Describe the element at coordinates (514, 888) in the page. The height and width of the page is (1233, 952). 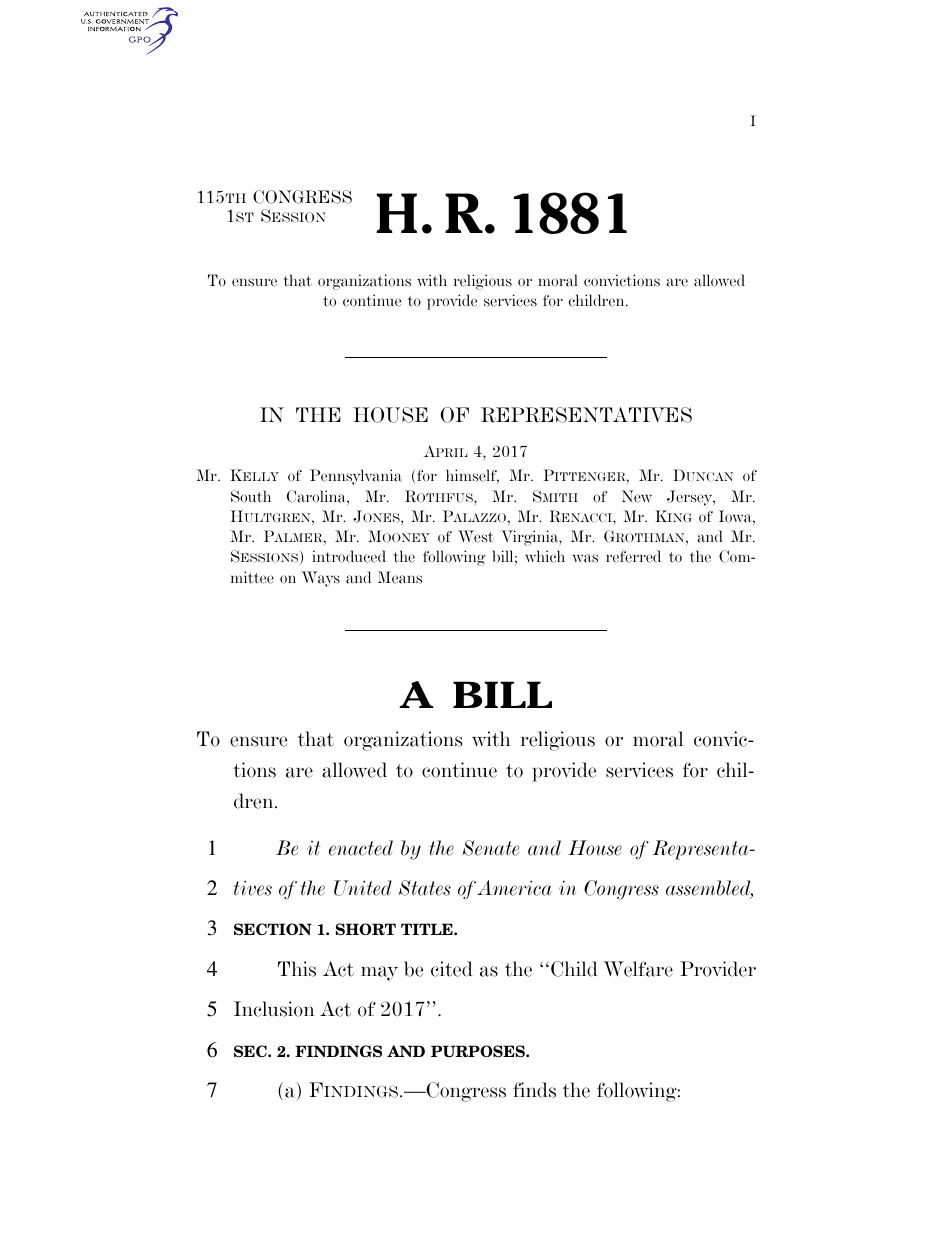
I see `America` at that location.
